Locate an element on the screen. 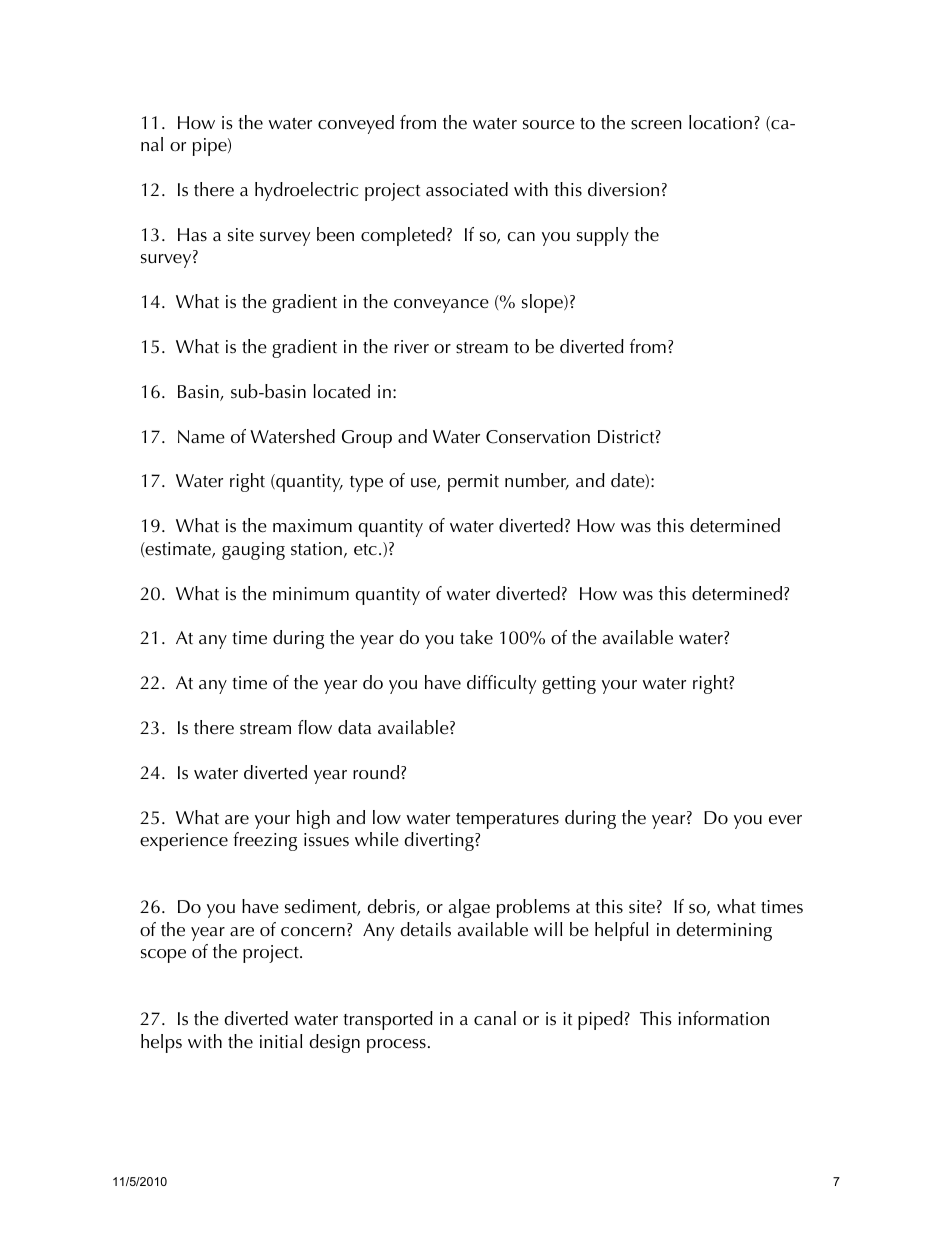 Image resolution: width=952 pixels, height=1233 pixels. Name is located at coordinates (201, 437).
